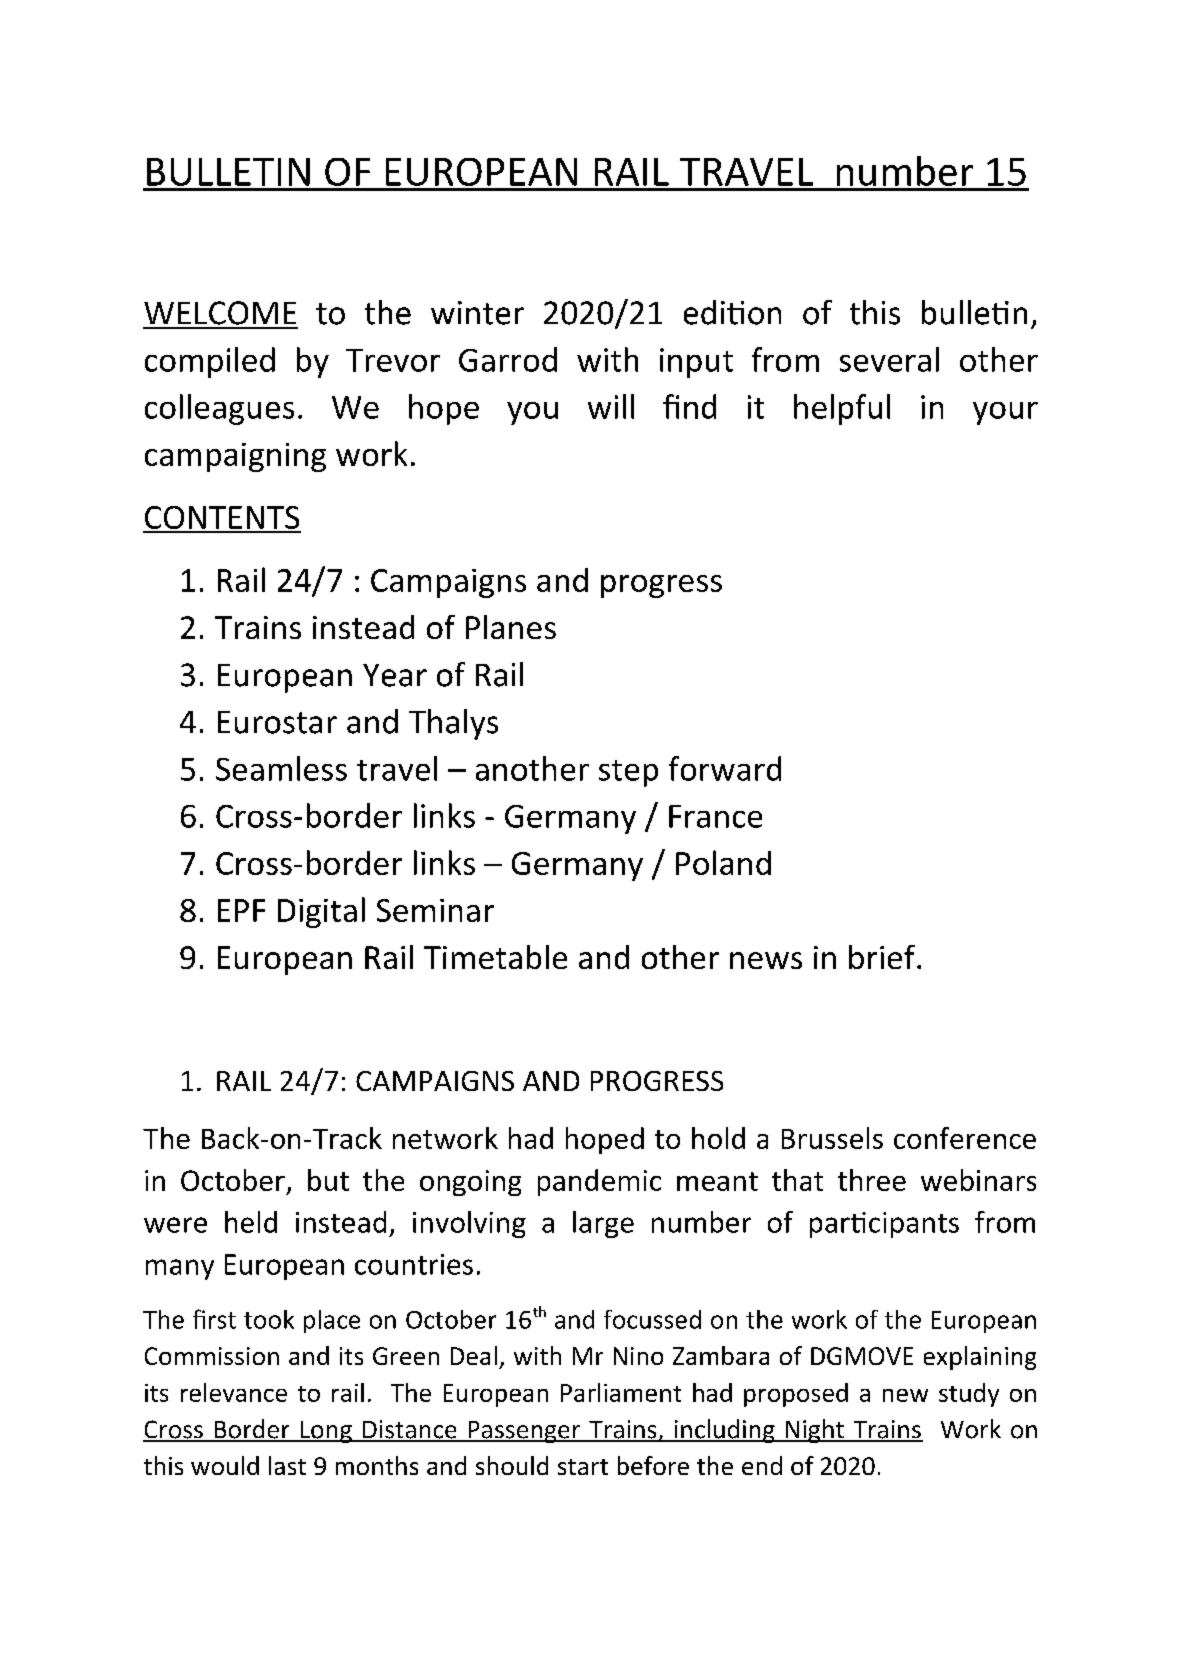 This document has height=1671, width=1182. I want to click on compiled, so click(210, 362).
